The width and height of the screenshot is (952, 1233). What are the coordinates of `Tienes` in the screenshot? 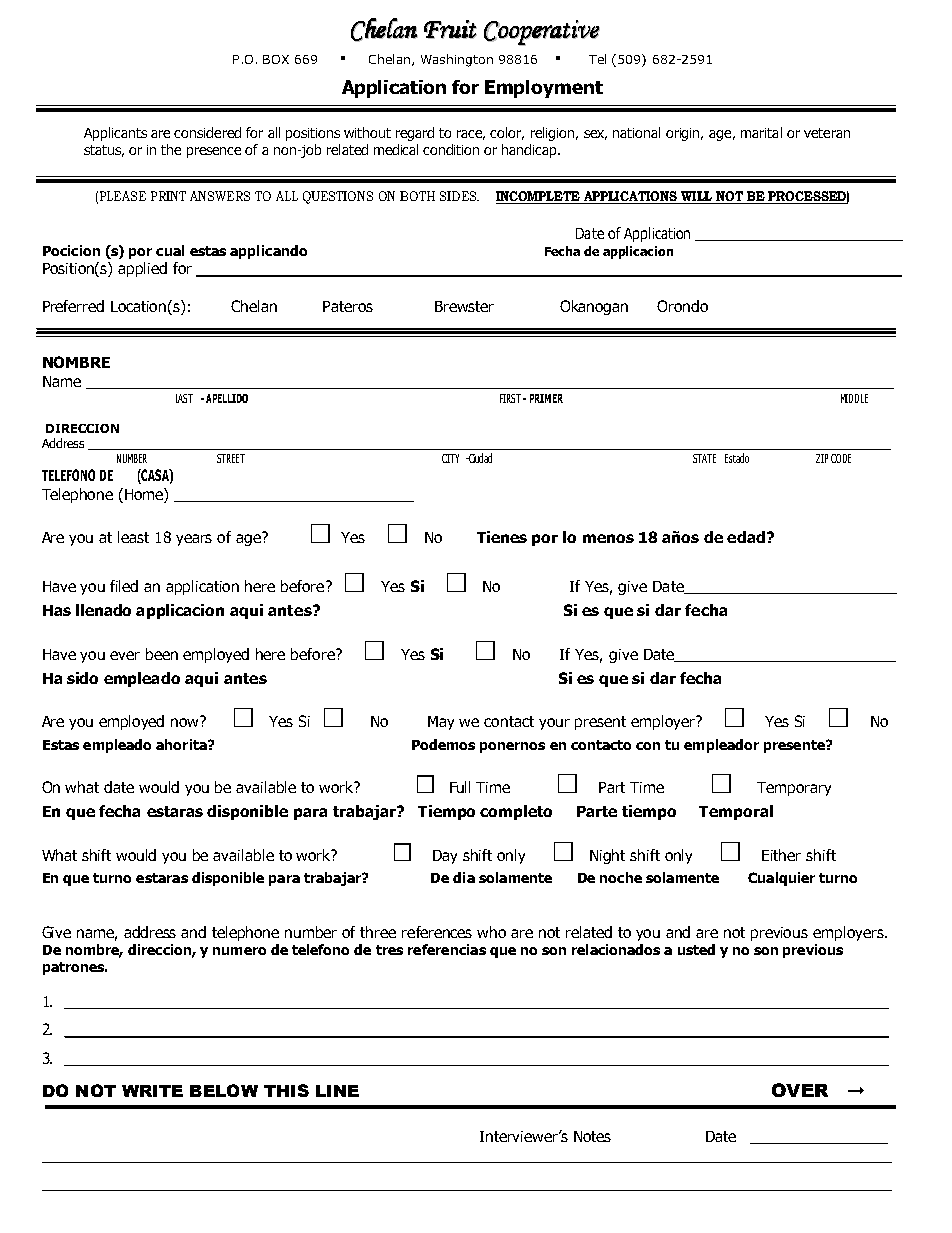 It's located at (502, 537).
